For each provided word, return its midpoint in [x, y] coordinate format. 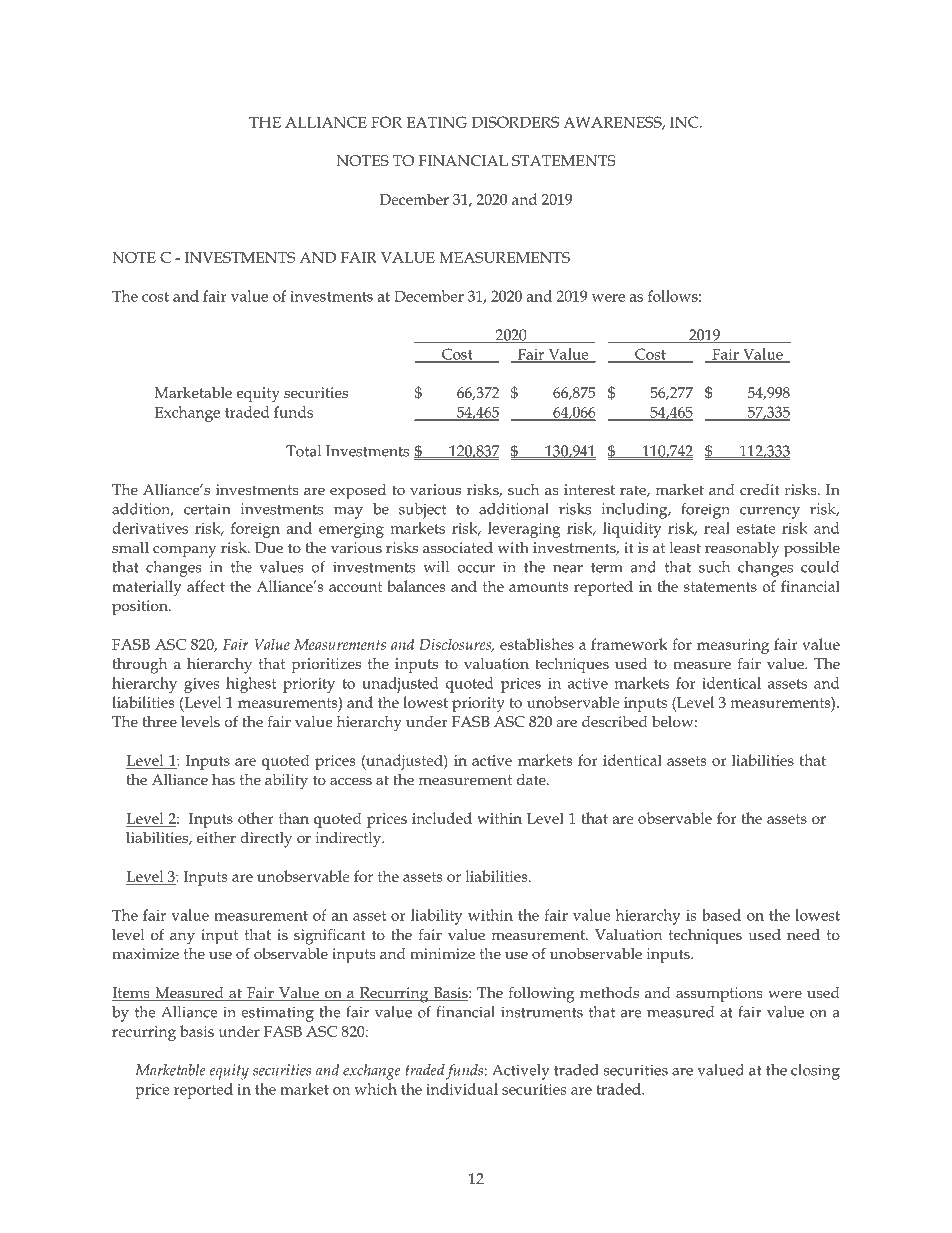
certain [207, 509]
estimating [277, 1014]
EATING [437, 122]
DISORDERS [515, 122]
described [615, 721]
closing [815, 1072]
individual [462, 1089]
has [223, 779]
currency [770, 513]
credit [760, 489]
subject [422, 511]
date [532, 779]
